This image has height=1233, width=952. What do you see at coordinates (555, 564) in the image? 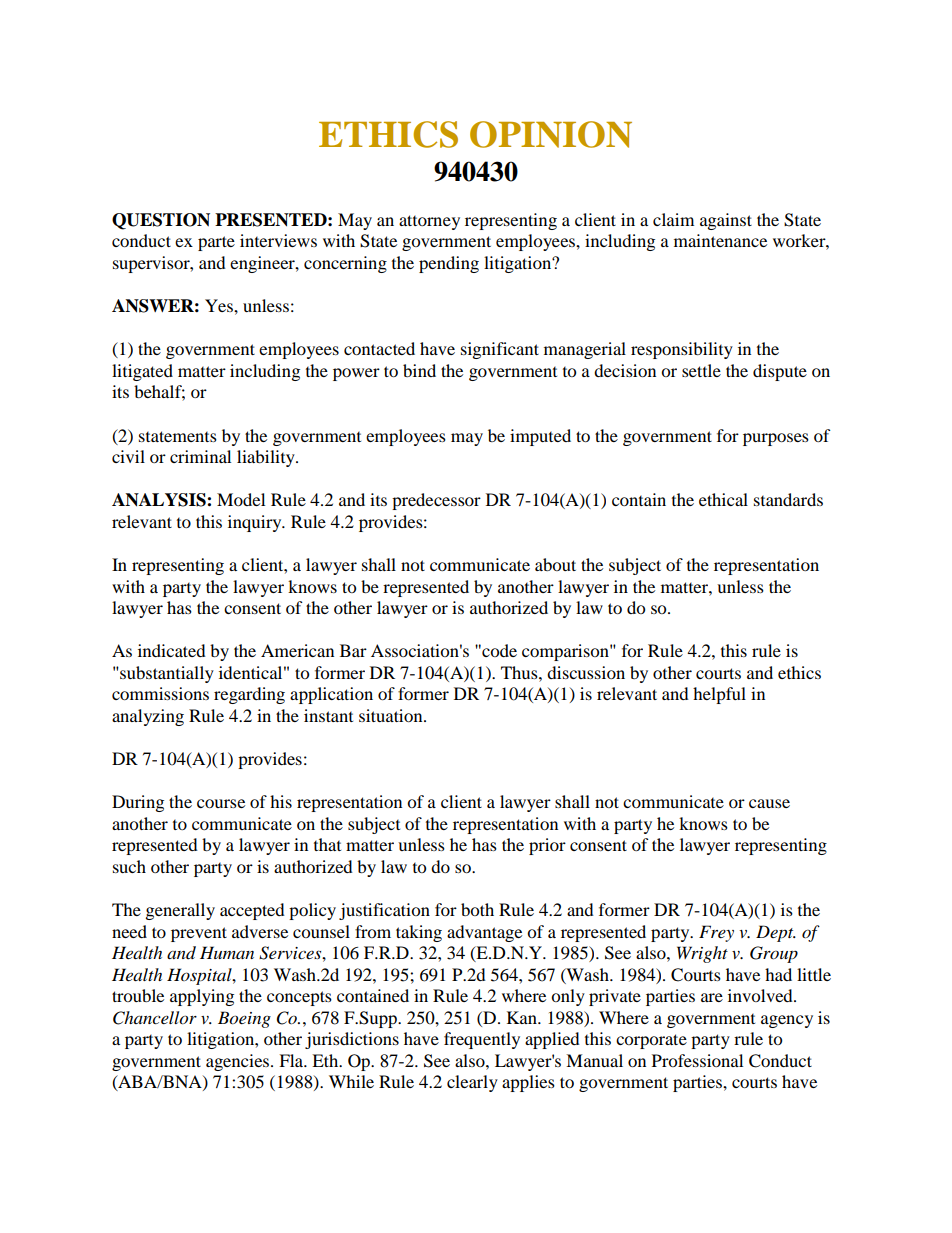
I see `about` at bounding box center [555, 564].
